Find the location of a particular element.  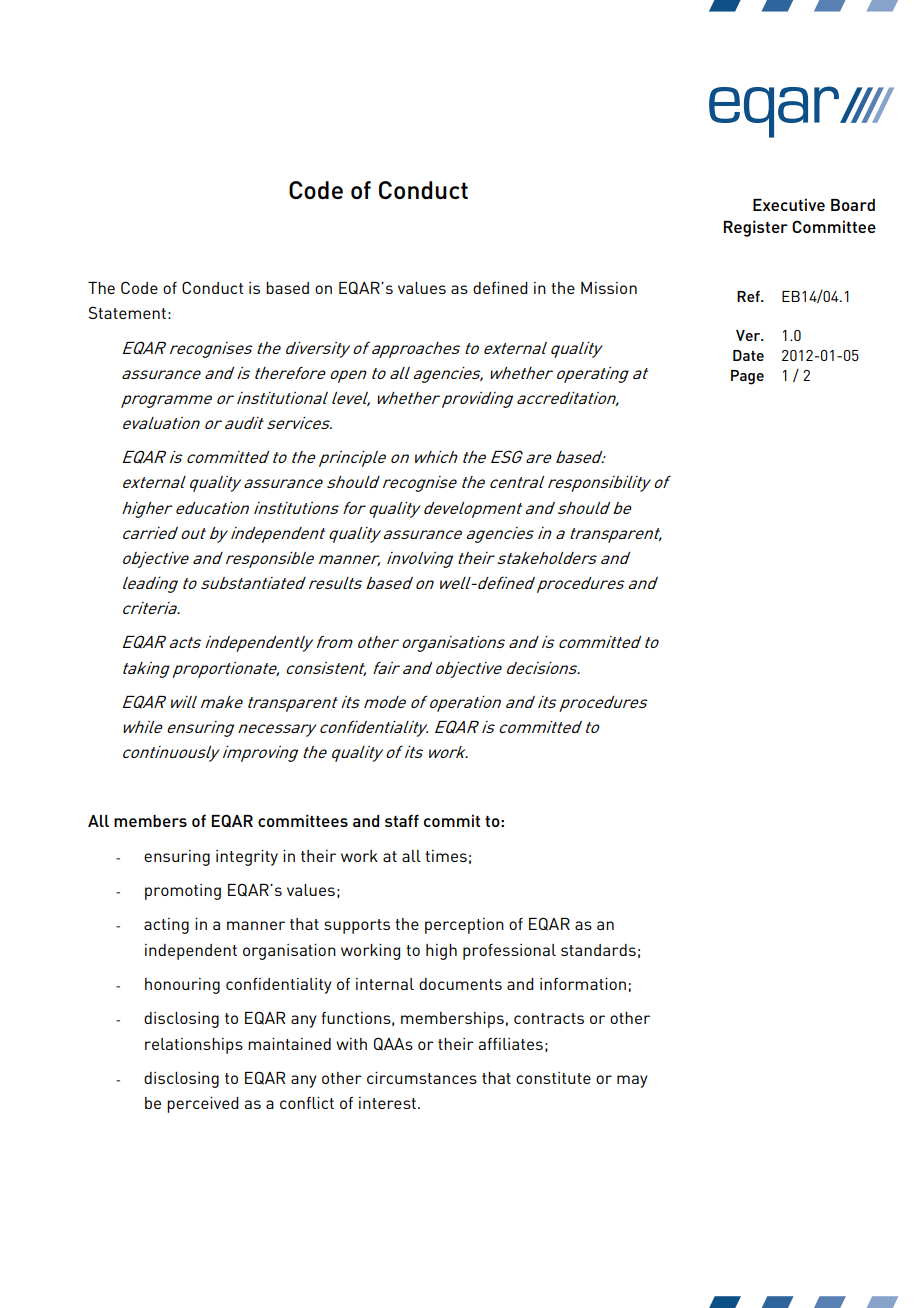

times is located at coordinates (446, 856).
